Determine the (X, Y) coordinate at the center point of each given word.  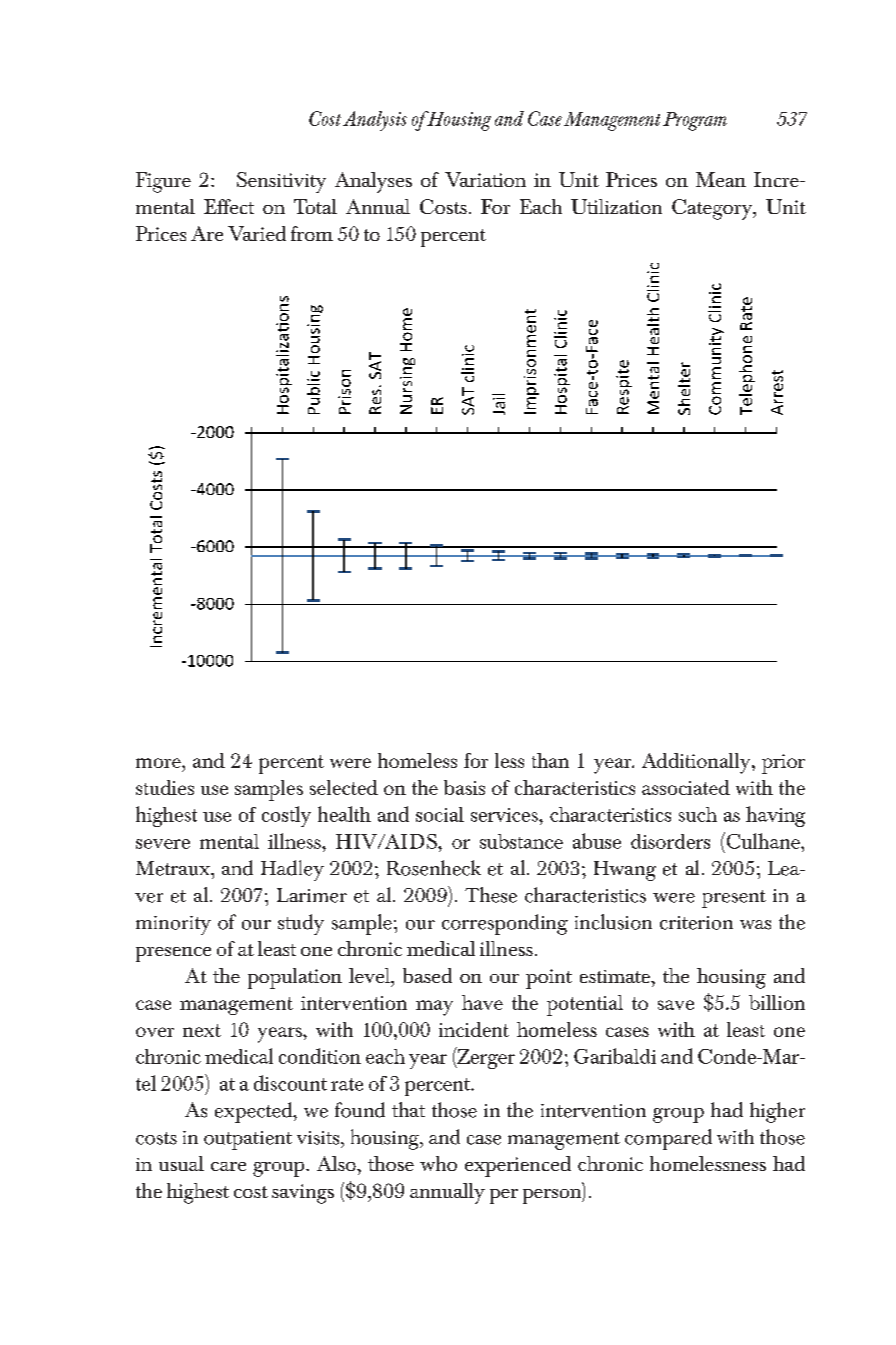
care (228, 1166)
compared (668, 1139)
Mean (721, 179)
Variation (485, 179)
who (438, 1163)
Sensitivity (281, 182)
